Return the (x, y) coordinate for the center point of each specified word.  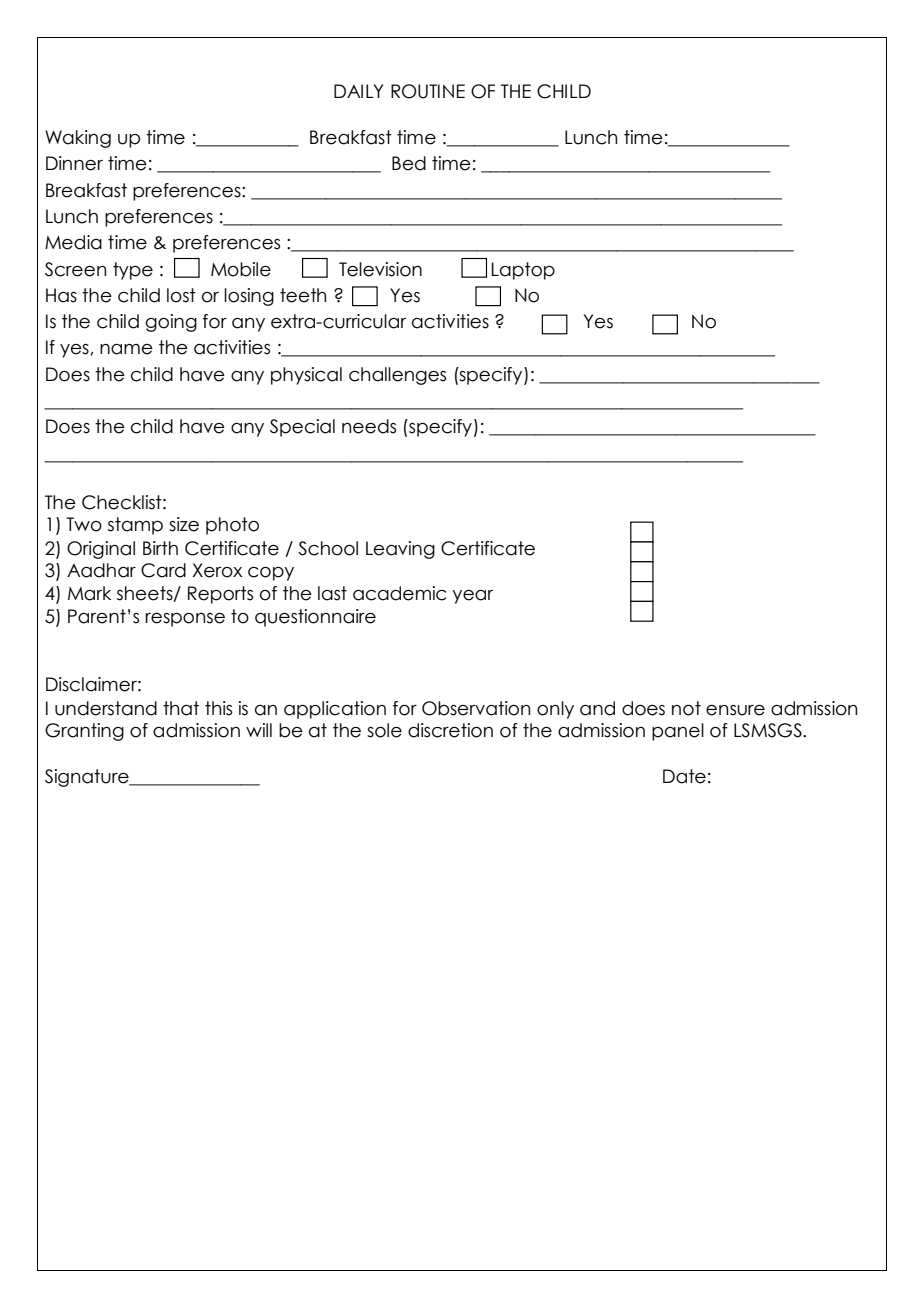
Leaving (400, 550)
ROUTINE (428, 91)
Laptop (523, 271)
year (472, 597)
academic (399, 593)
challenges (397, 376)
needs (369, 426)
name (126, 349)
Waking (78, 139)
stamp (135, 526)
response (185, 620)
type (133, 271)
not (686, 708)
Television (380, 269)
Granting (84, 732)
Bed (409, 163)
